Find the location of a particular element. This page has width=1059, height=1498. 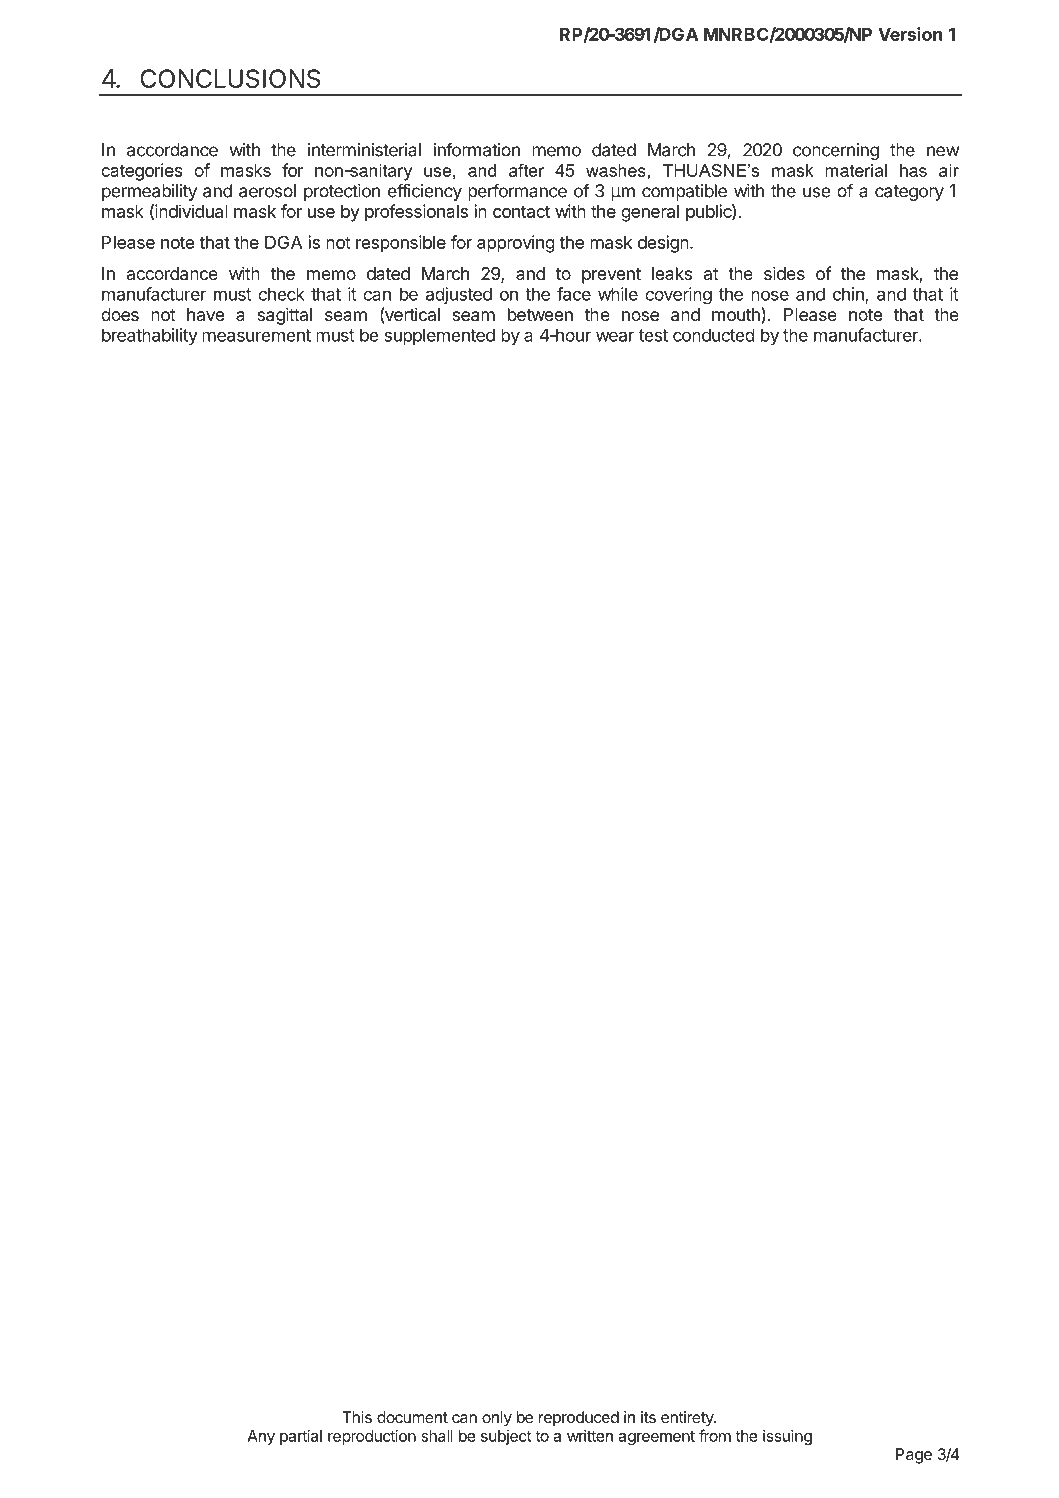

Any is located at coordinates (261, 1437).
